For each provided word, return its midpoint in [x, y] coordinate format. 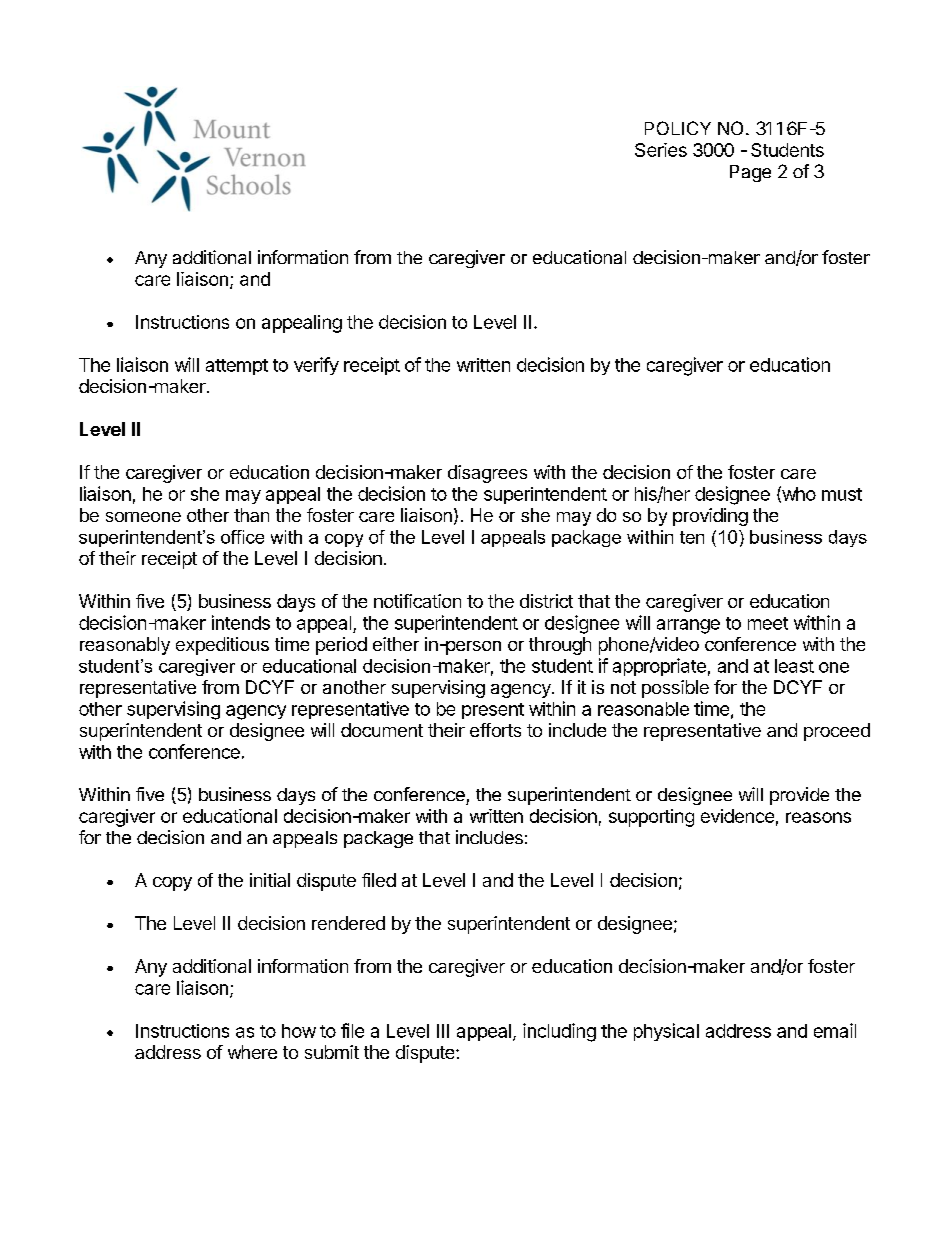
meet [768, 623]
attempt [237, 367]
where [252, 1052]
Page [750, 173]
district [546, 601]
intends [241, 622]
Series [661, 150]
